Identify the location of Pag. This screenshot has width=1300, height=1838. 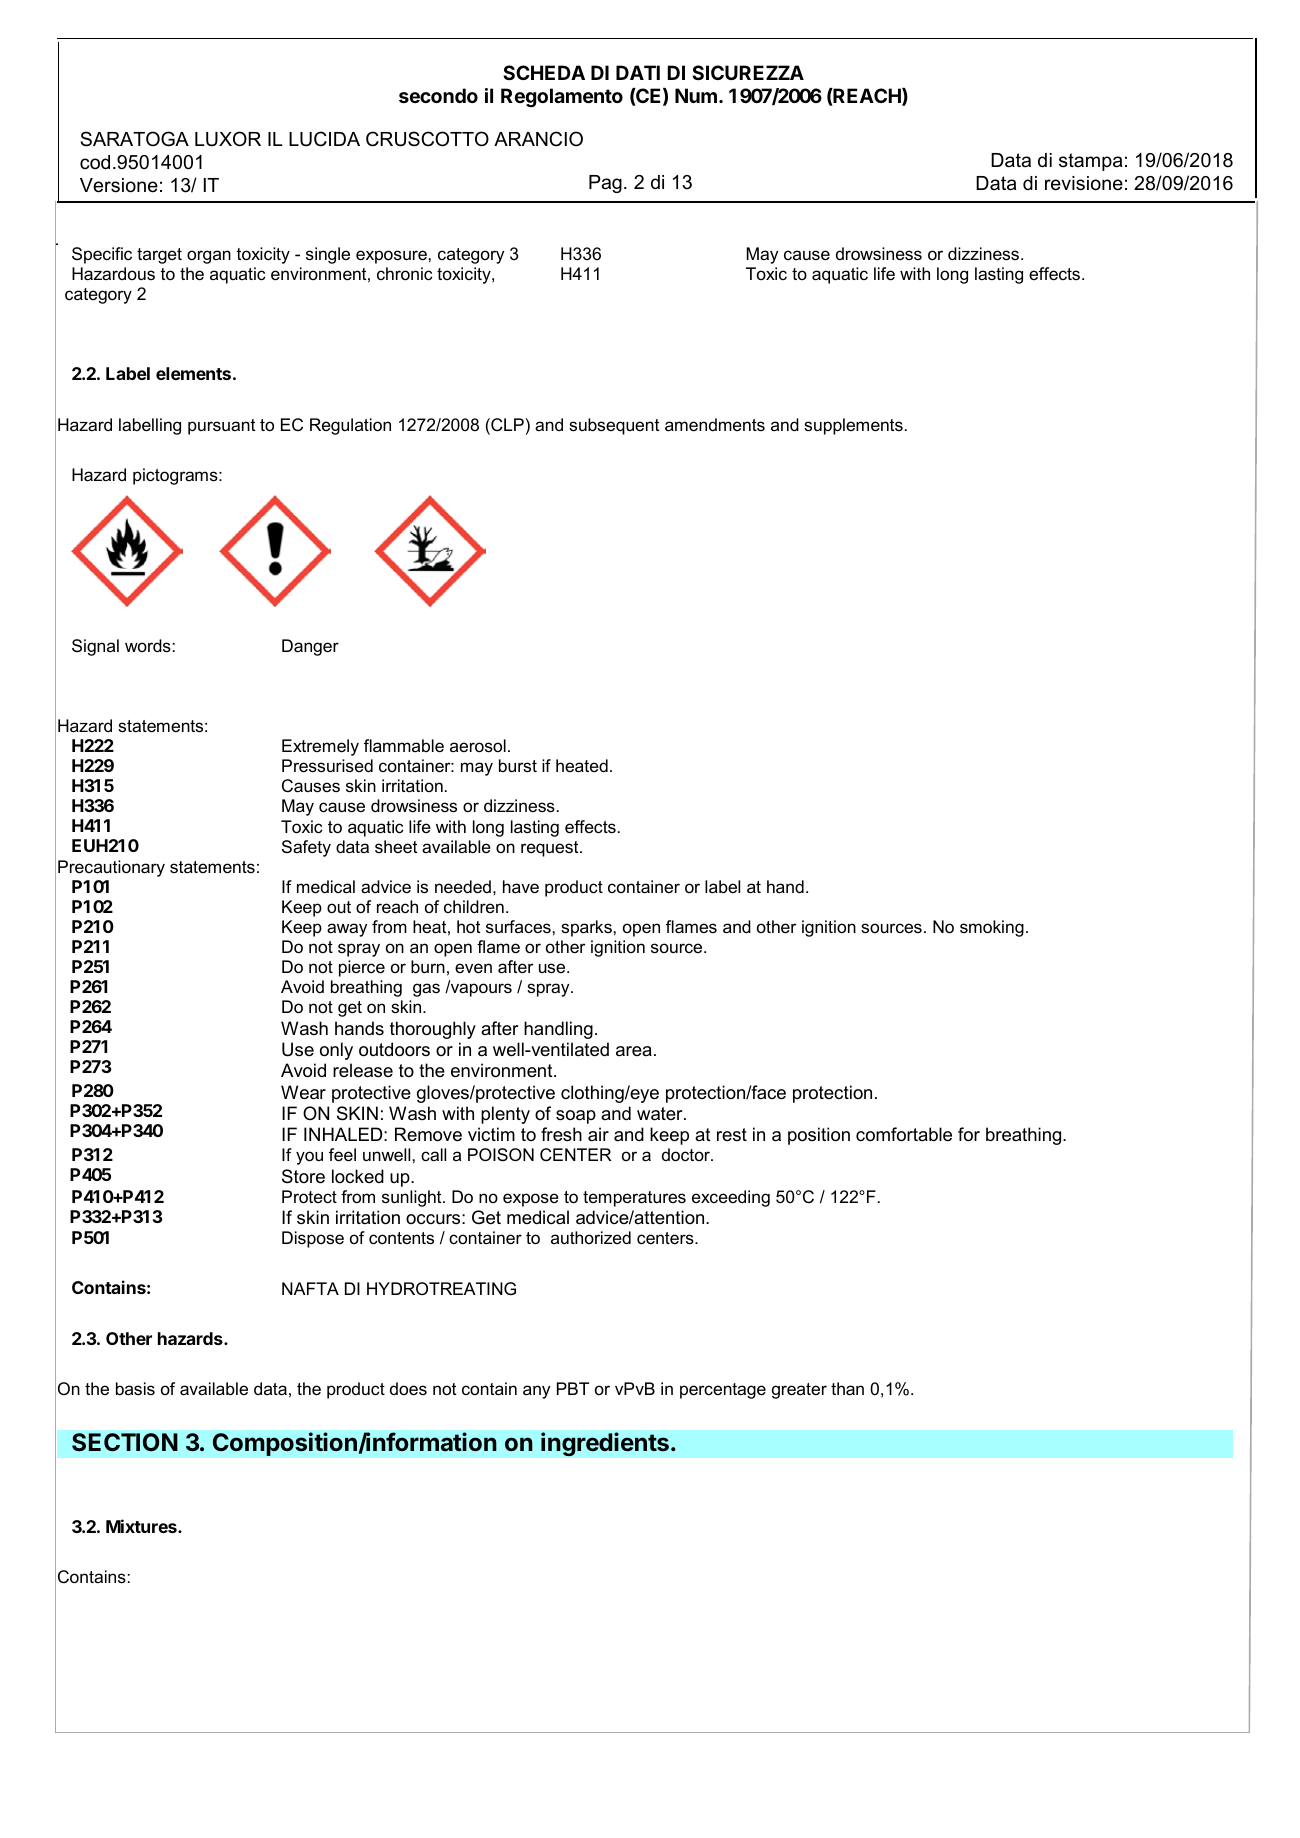
(605, 184).
